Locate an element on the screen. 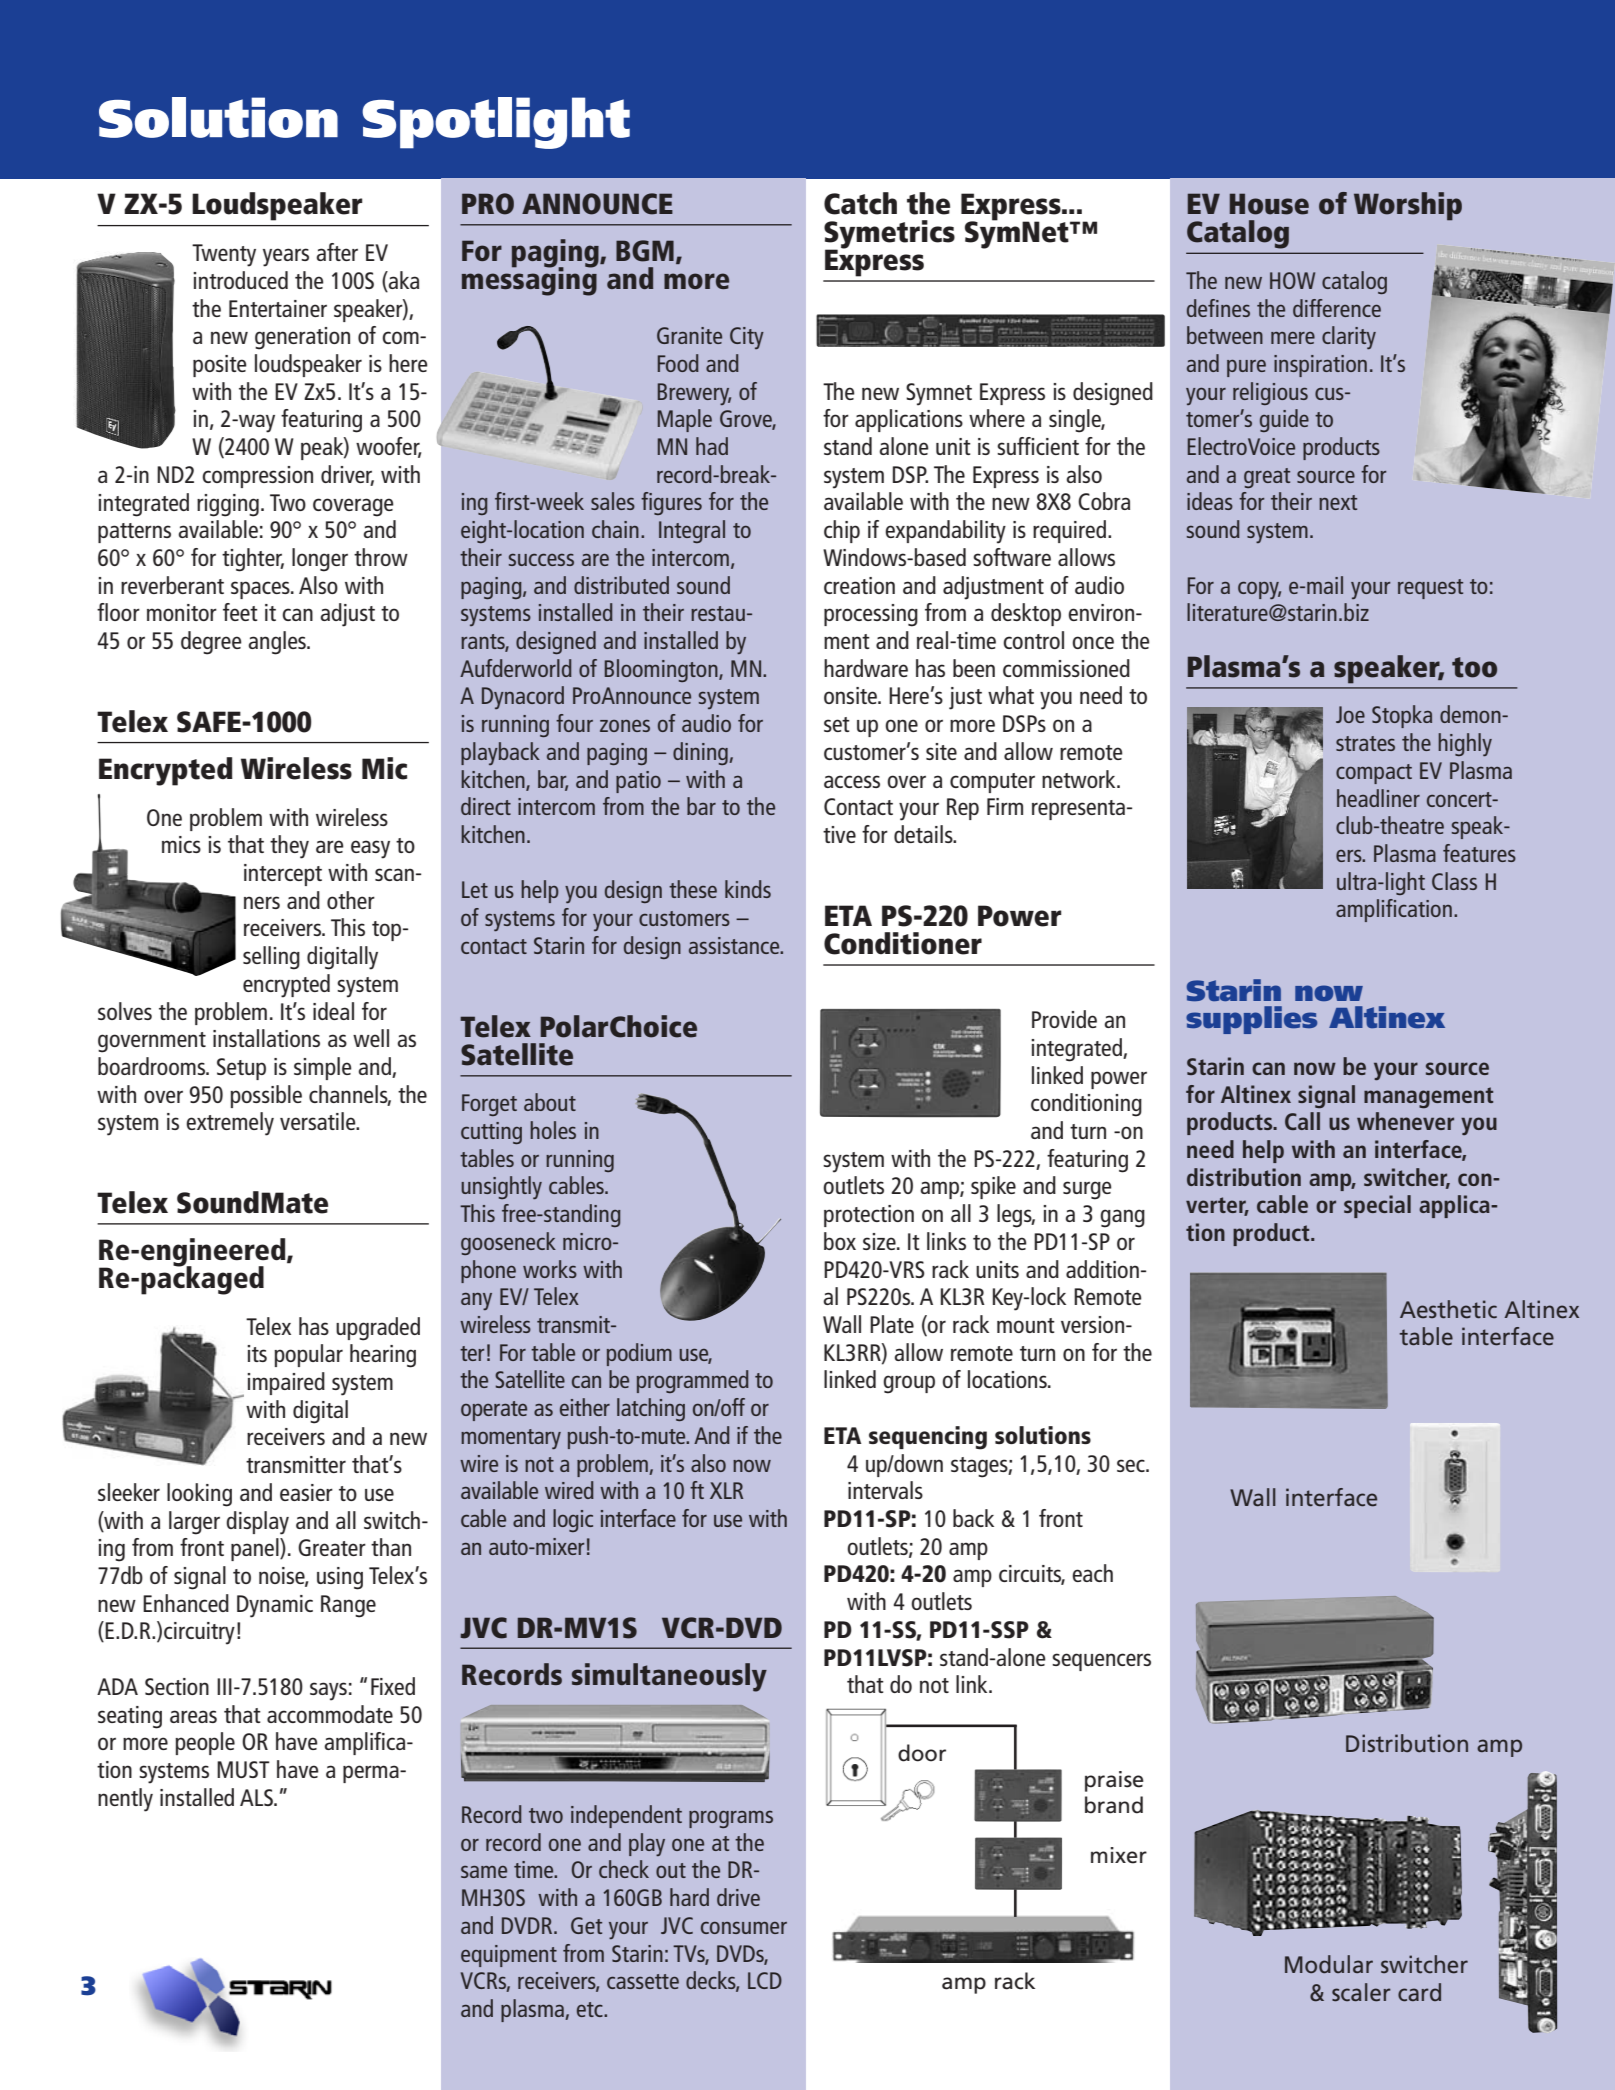 This screenshot has width=1615, height=2090. Aesthetic is located at coordinates (1448, 1309).
